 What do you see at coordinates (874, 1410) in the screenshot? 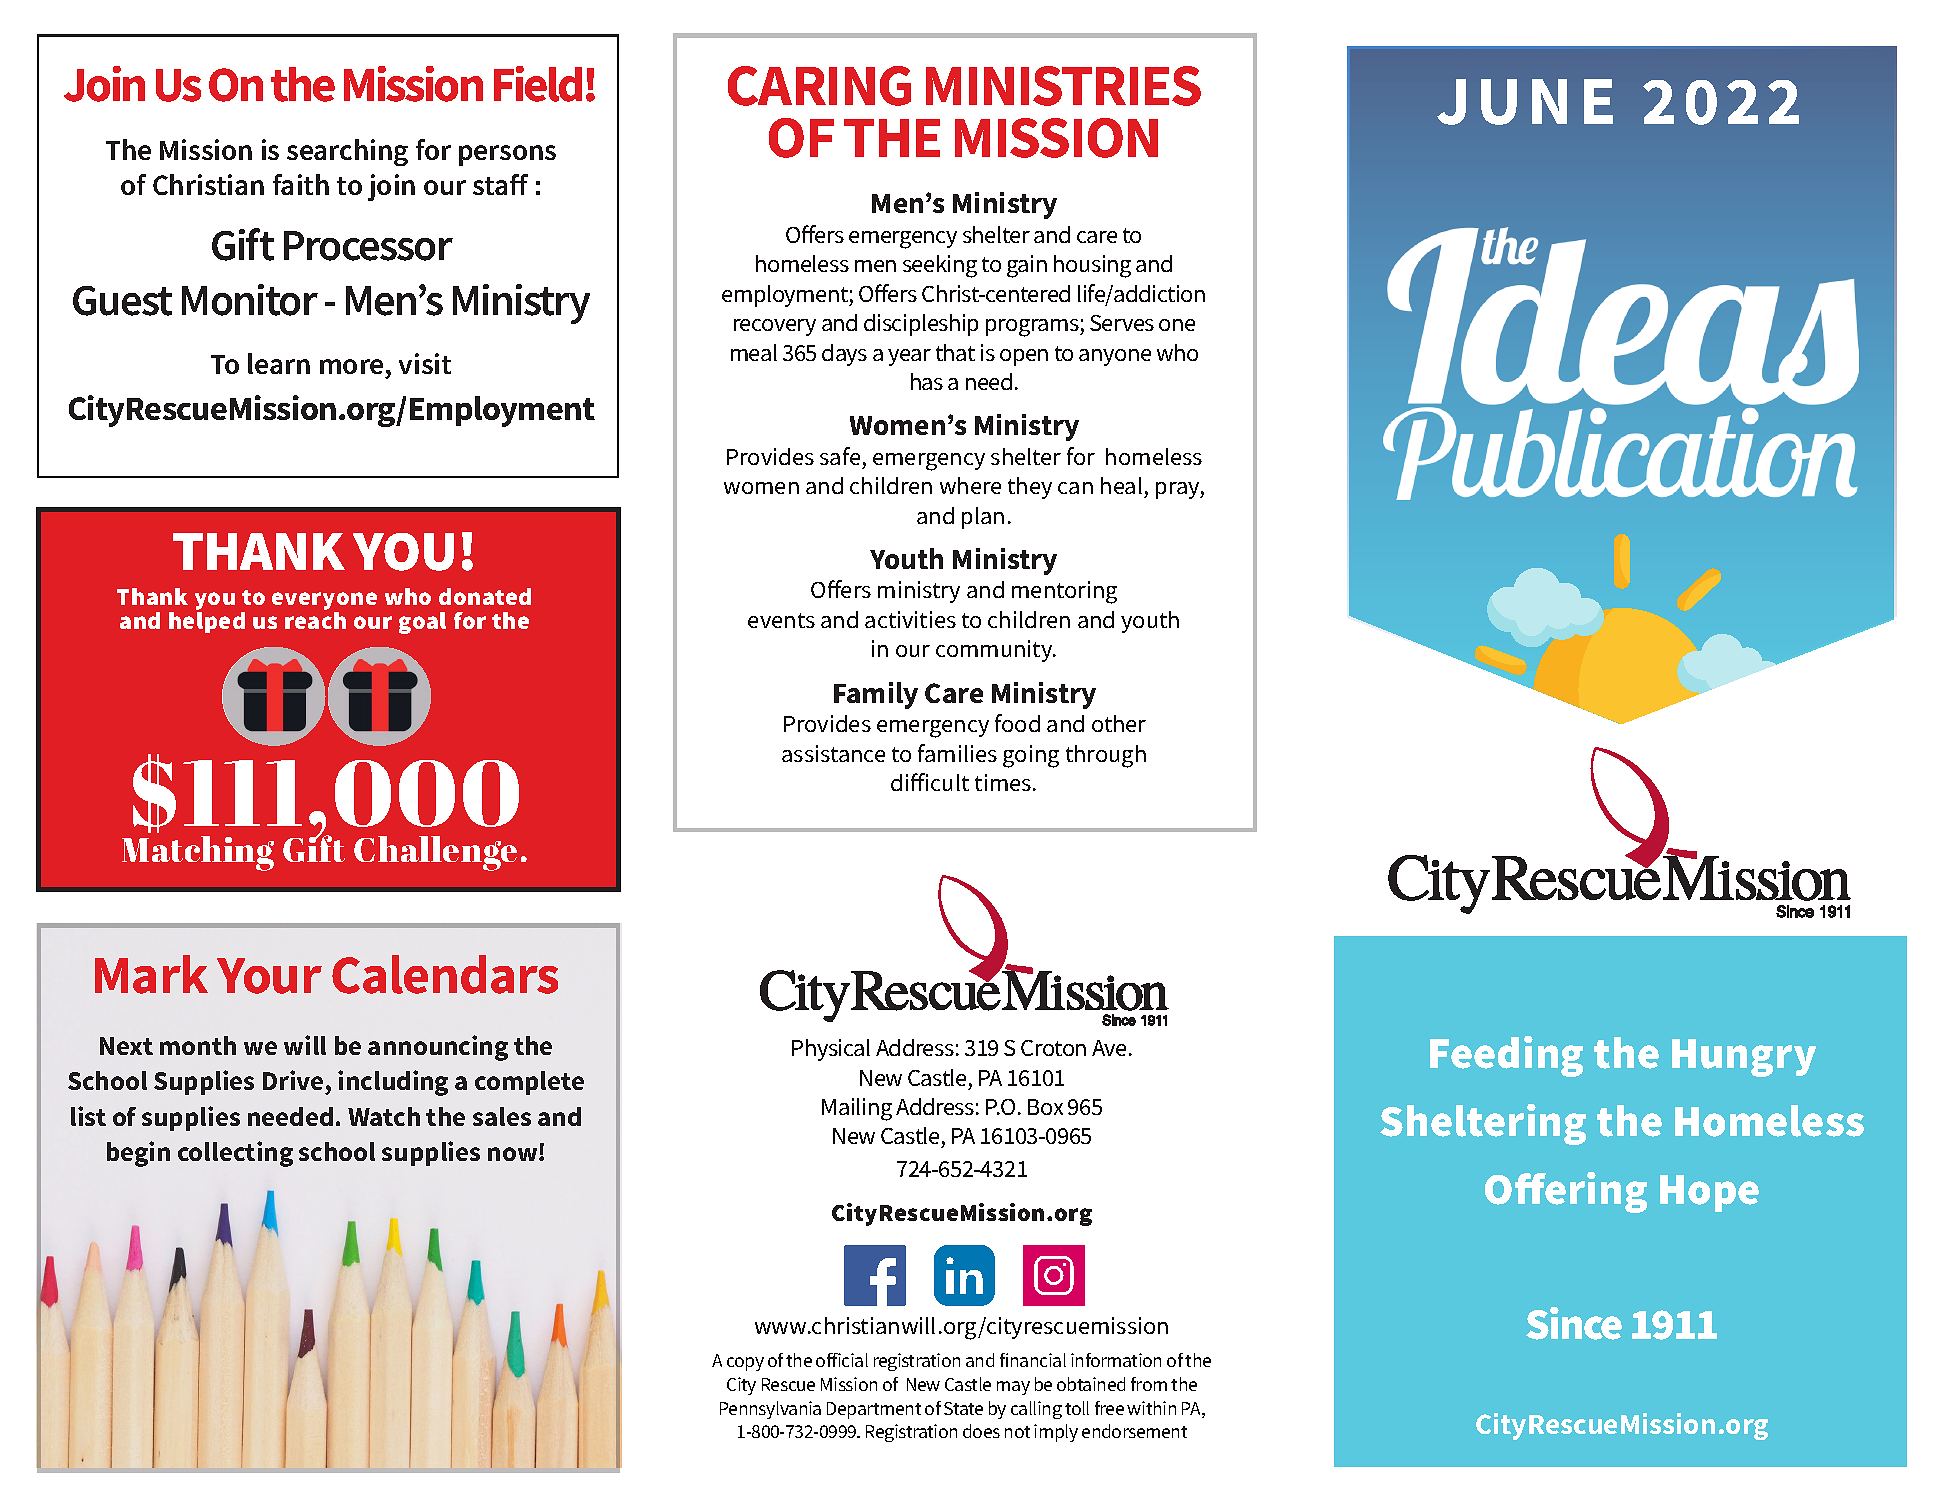
I see `Department` at bounding box center [874, 1410].
